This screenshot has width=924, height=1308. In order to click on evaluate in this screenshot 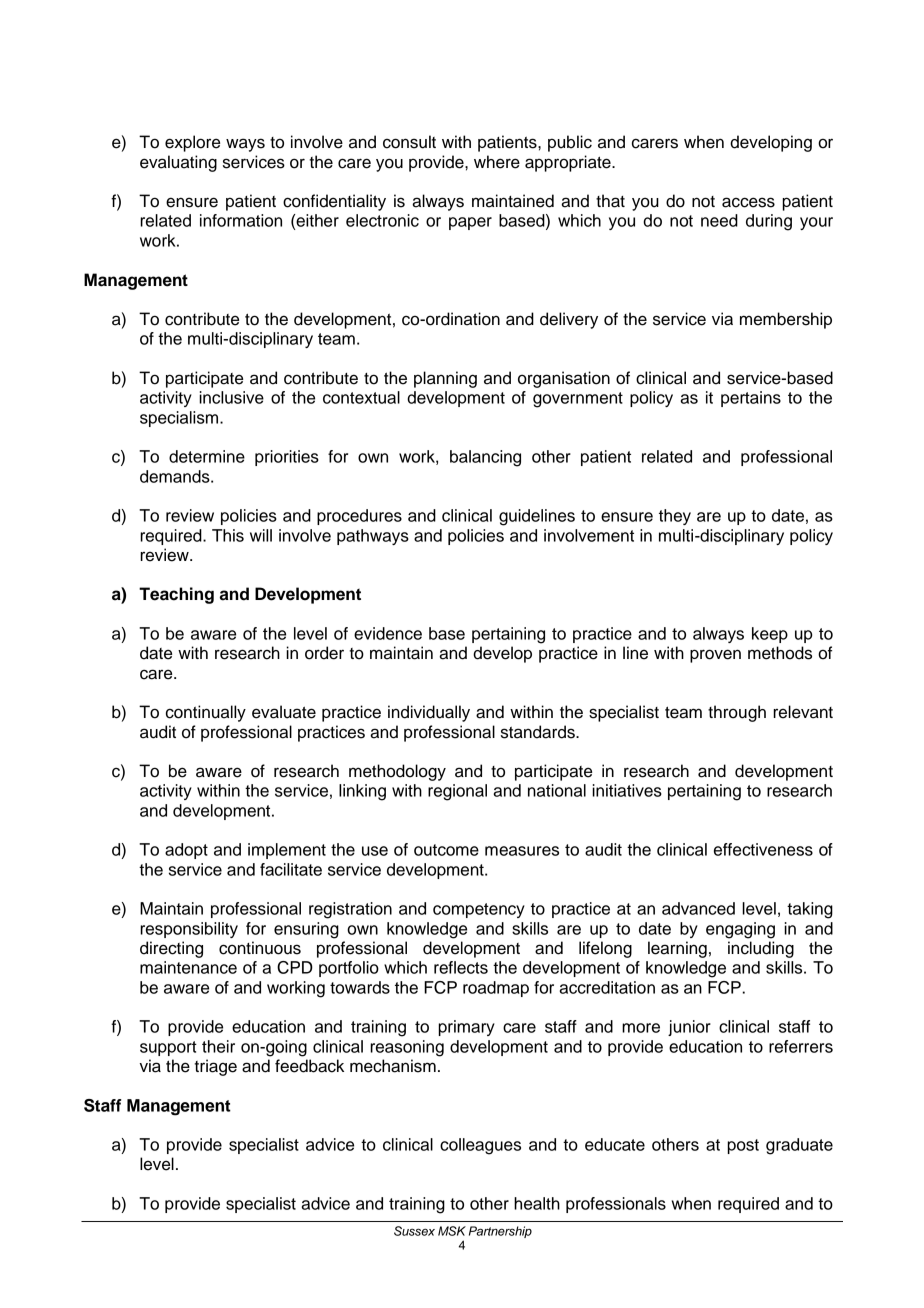, I will do `click(284, 712)`.
